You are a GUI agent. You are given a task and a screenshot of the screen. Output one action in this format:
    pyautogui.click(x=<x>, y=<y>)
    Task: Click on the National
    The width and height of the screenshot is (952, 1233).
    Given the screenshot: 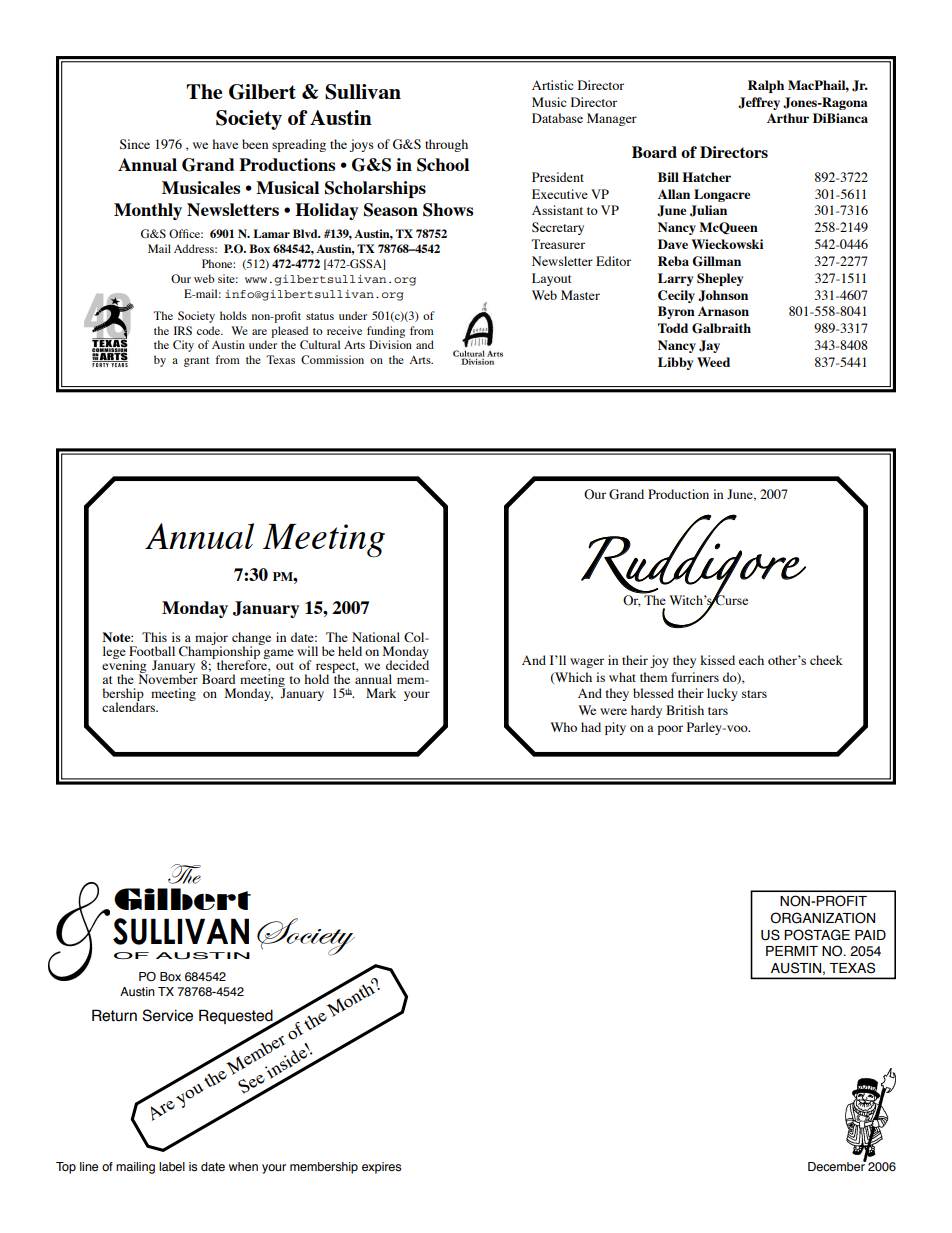 What is the action you would take?
    pyautogui.click(x=376, y=637)
